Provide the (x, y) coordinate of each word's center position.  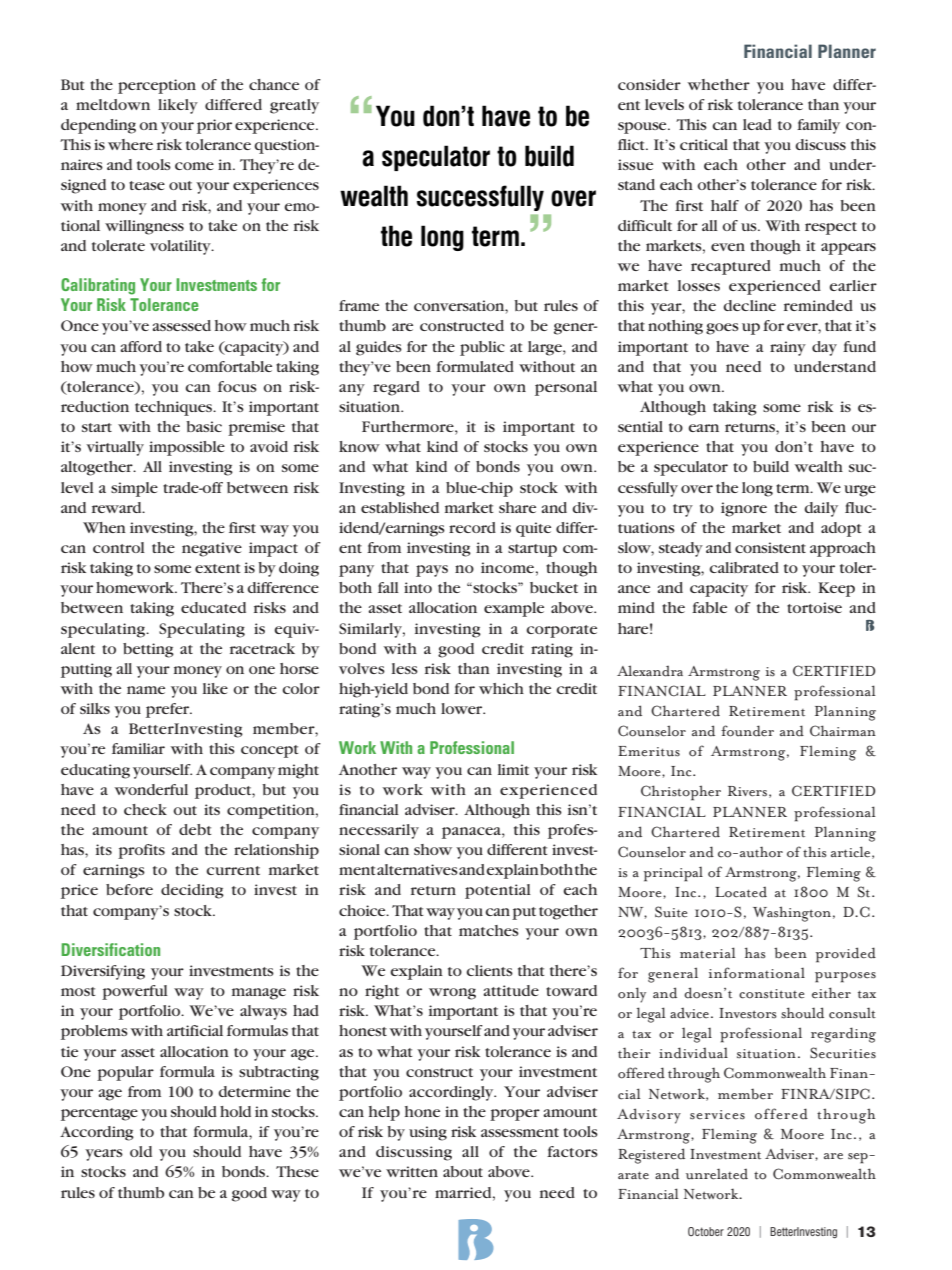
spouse (643, 128)
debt (195, 829)
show (433, 849)
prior (214, 126)
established (400, 507)
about (463, 1171)
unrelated (717, 1174)
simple (134, 489)
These (297, 1171)
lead (757, 124)
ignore (744, 509)
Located (741, 892)
